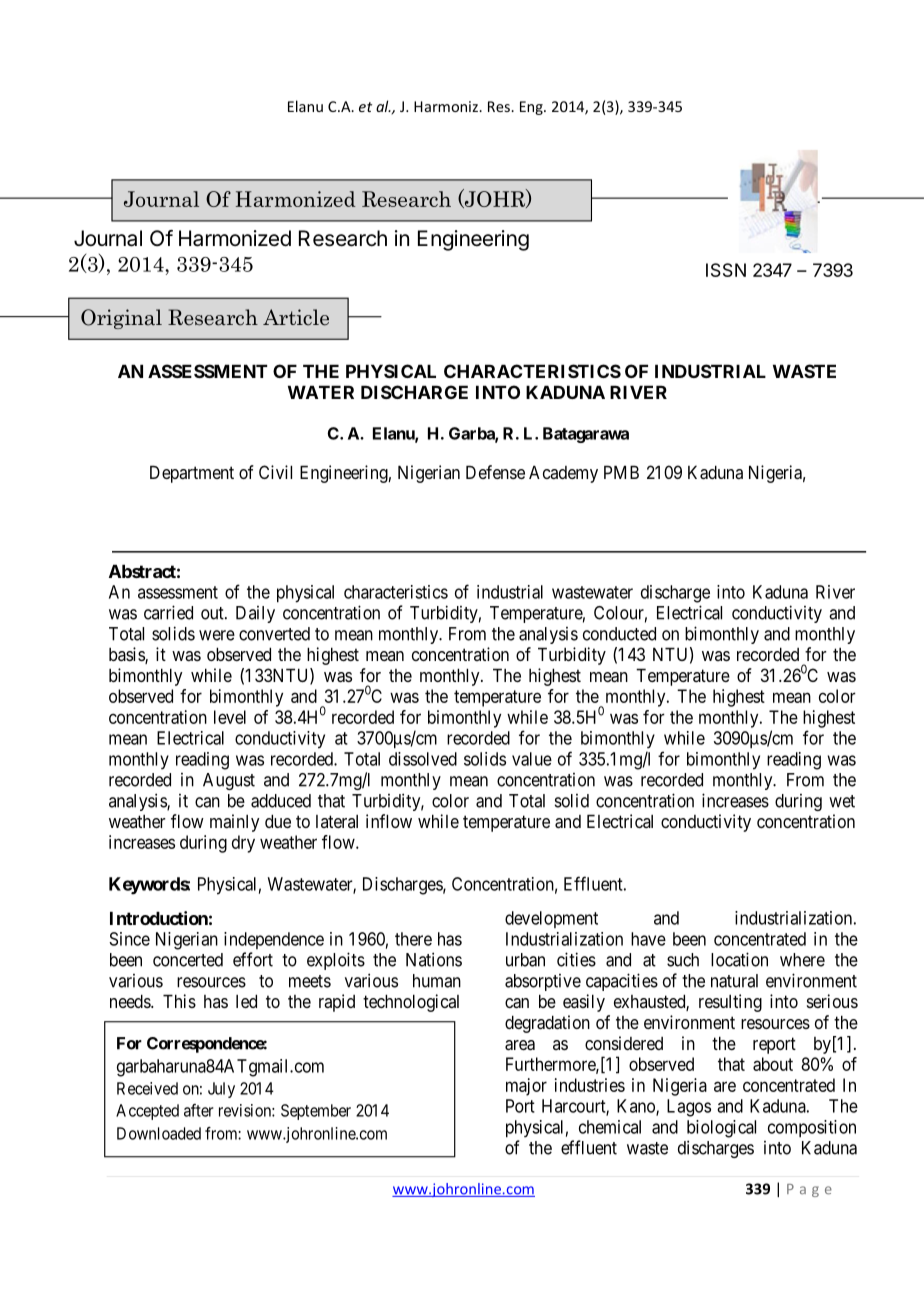  I want to click on location, so click(739, 959).
